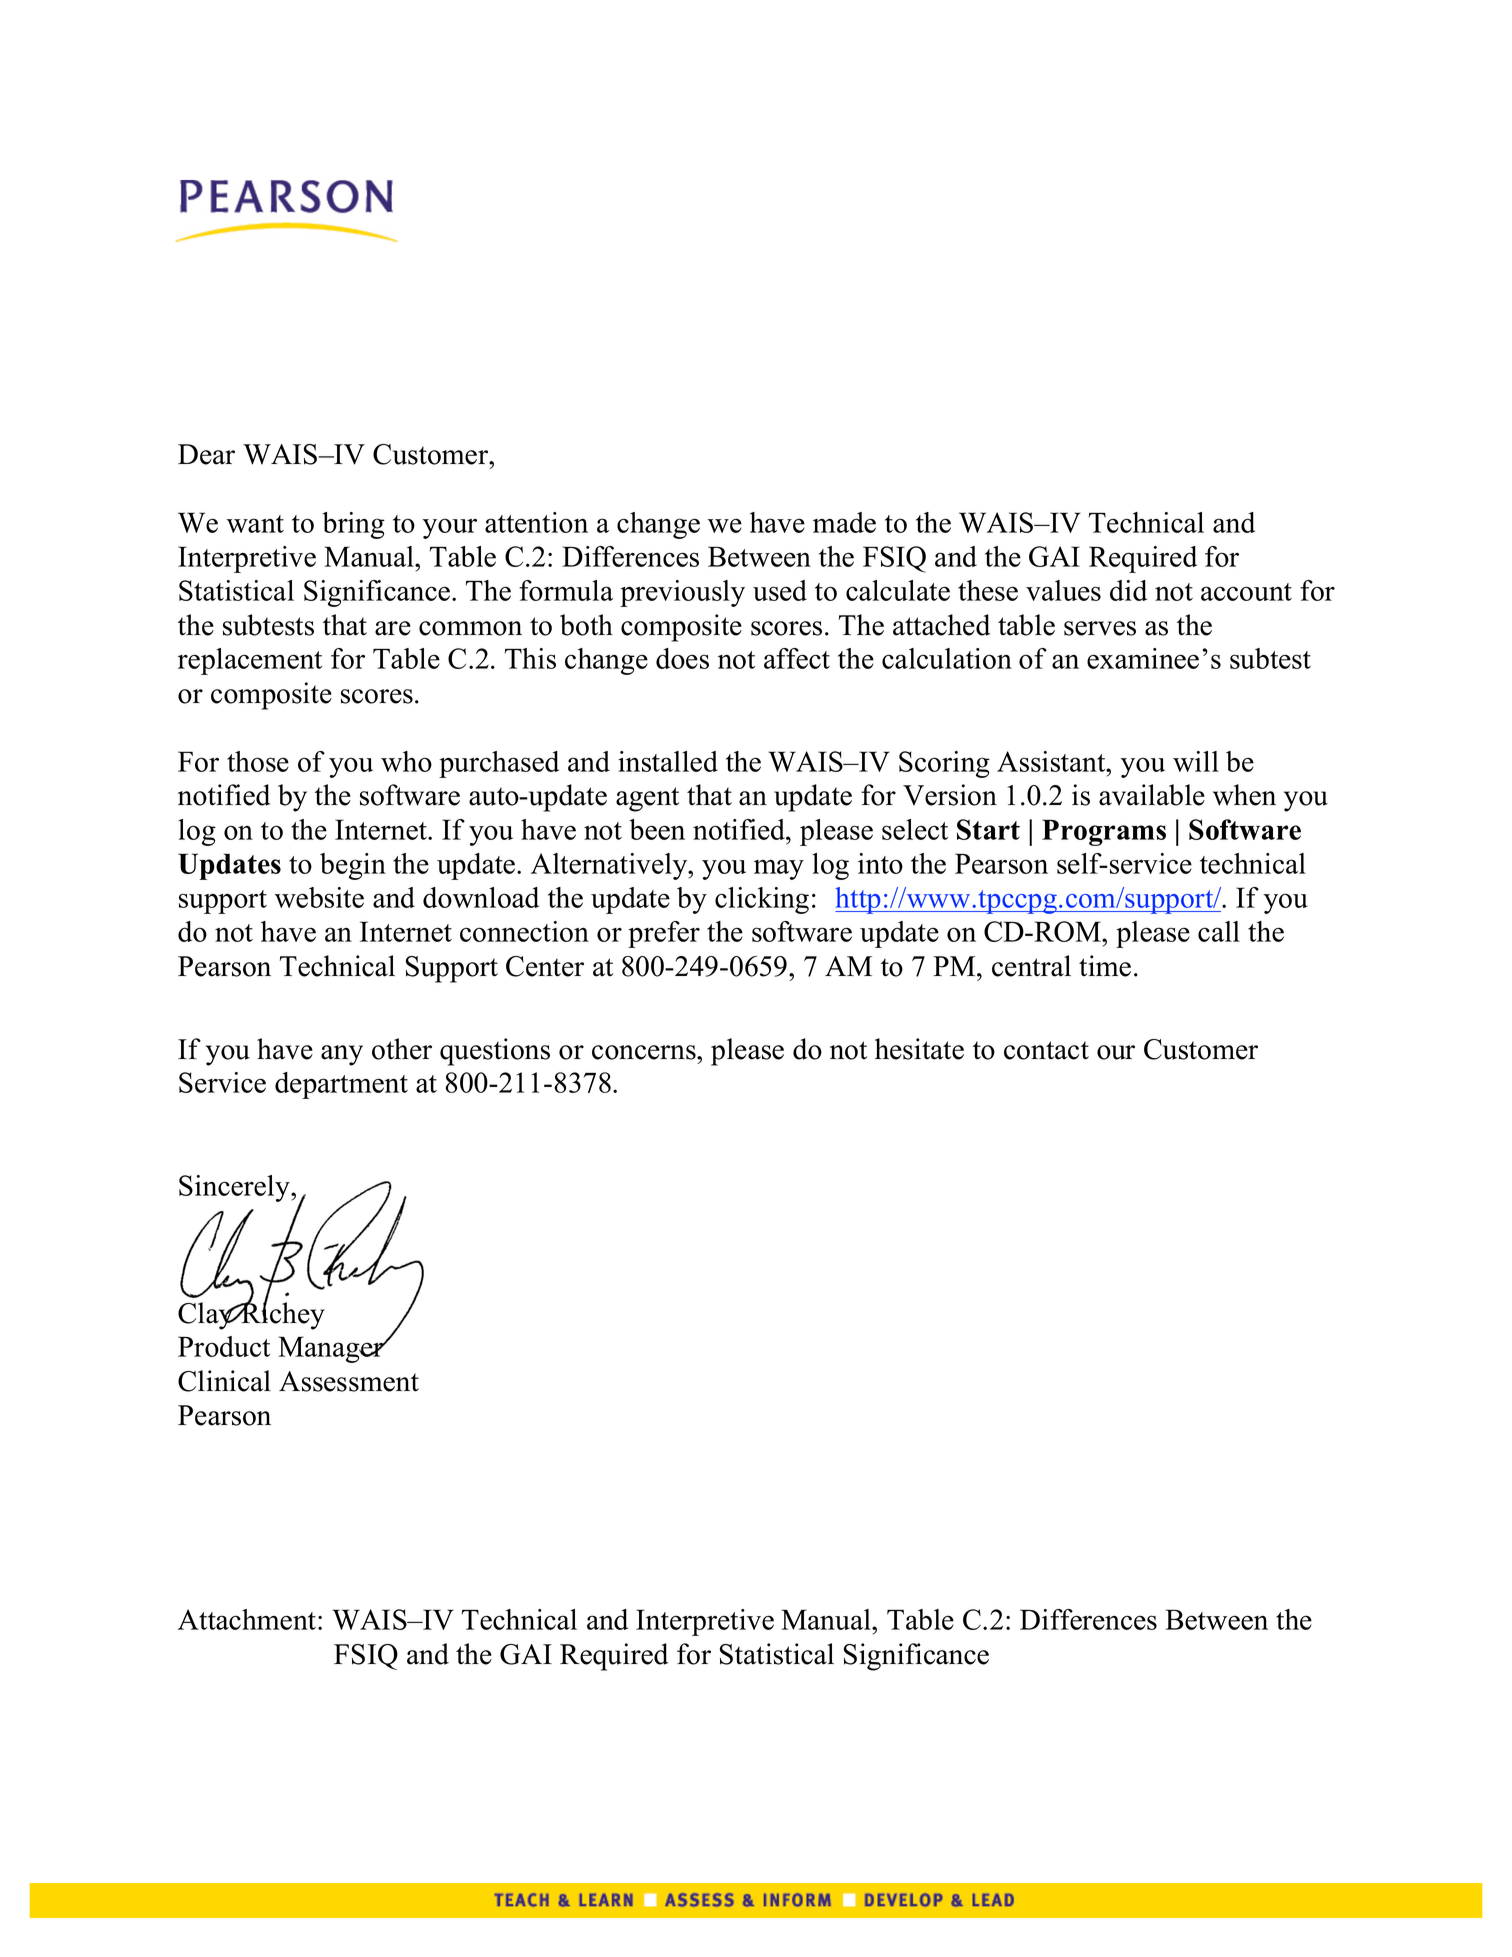 This document has height=1957, width=1512. I want to click on those, so click(258, 761).
